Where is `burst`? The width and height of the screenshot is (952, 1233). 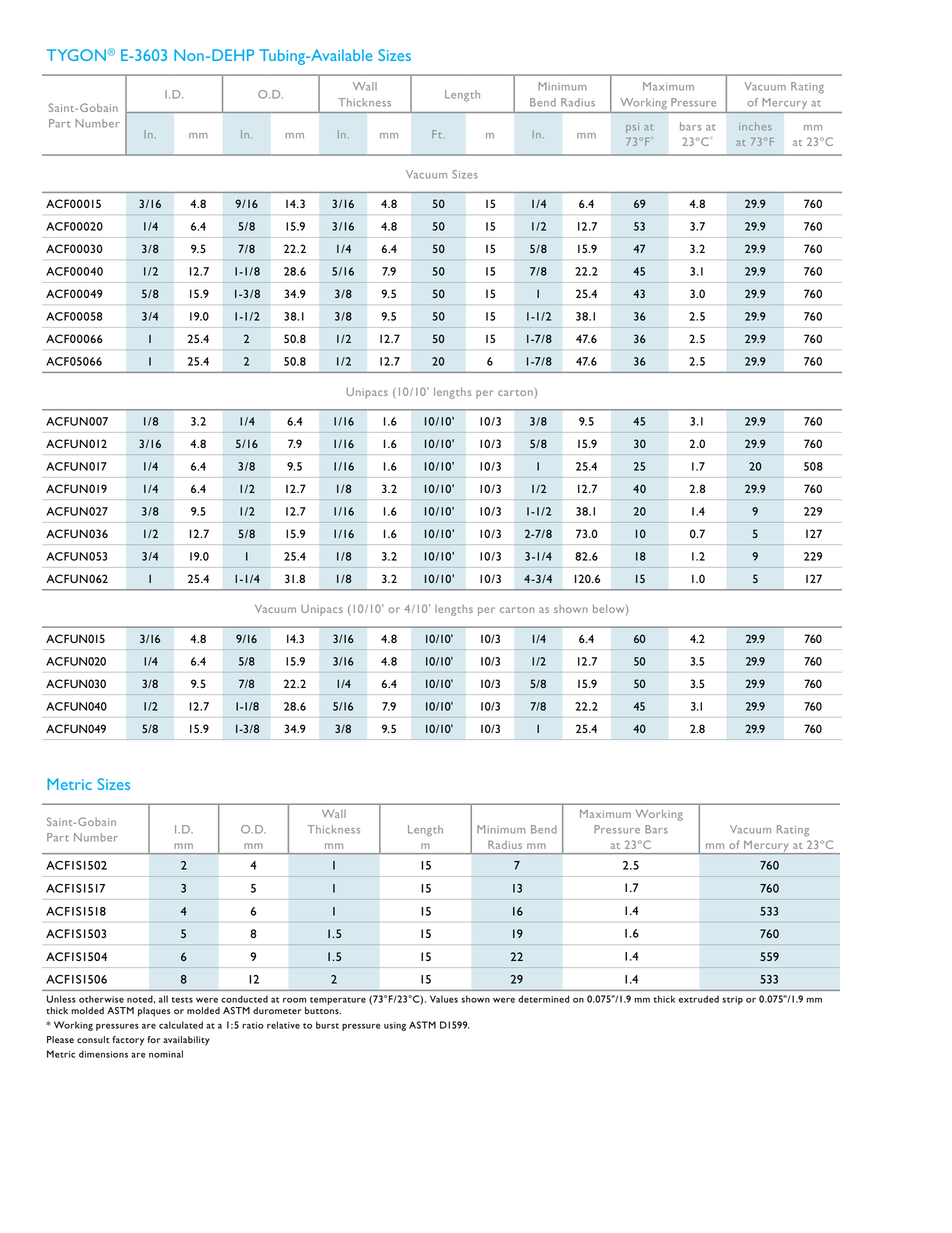 burst is located at coordinates (327, 1025).
